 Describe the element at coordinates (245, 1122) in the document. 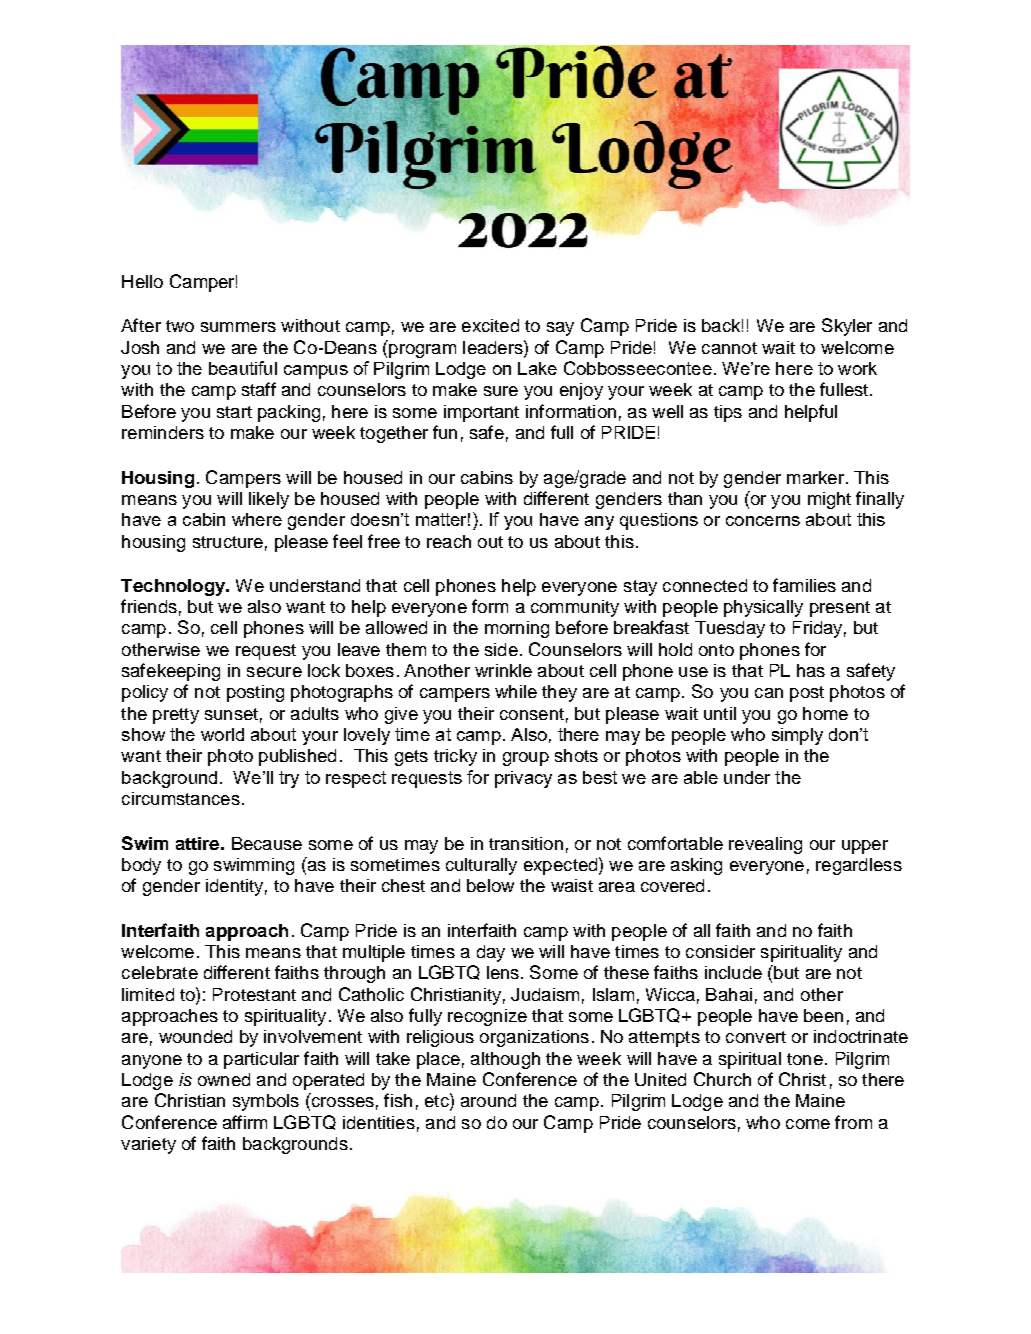

I see `affirm` at that location.
